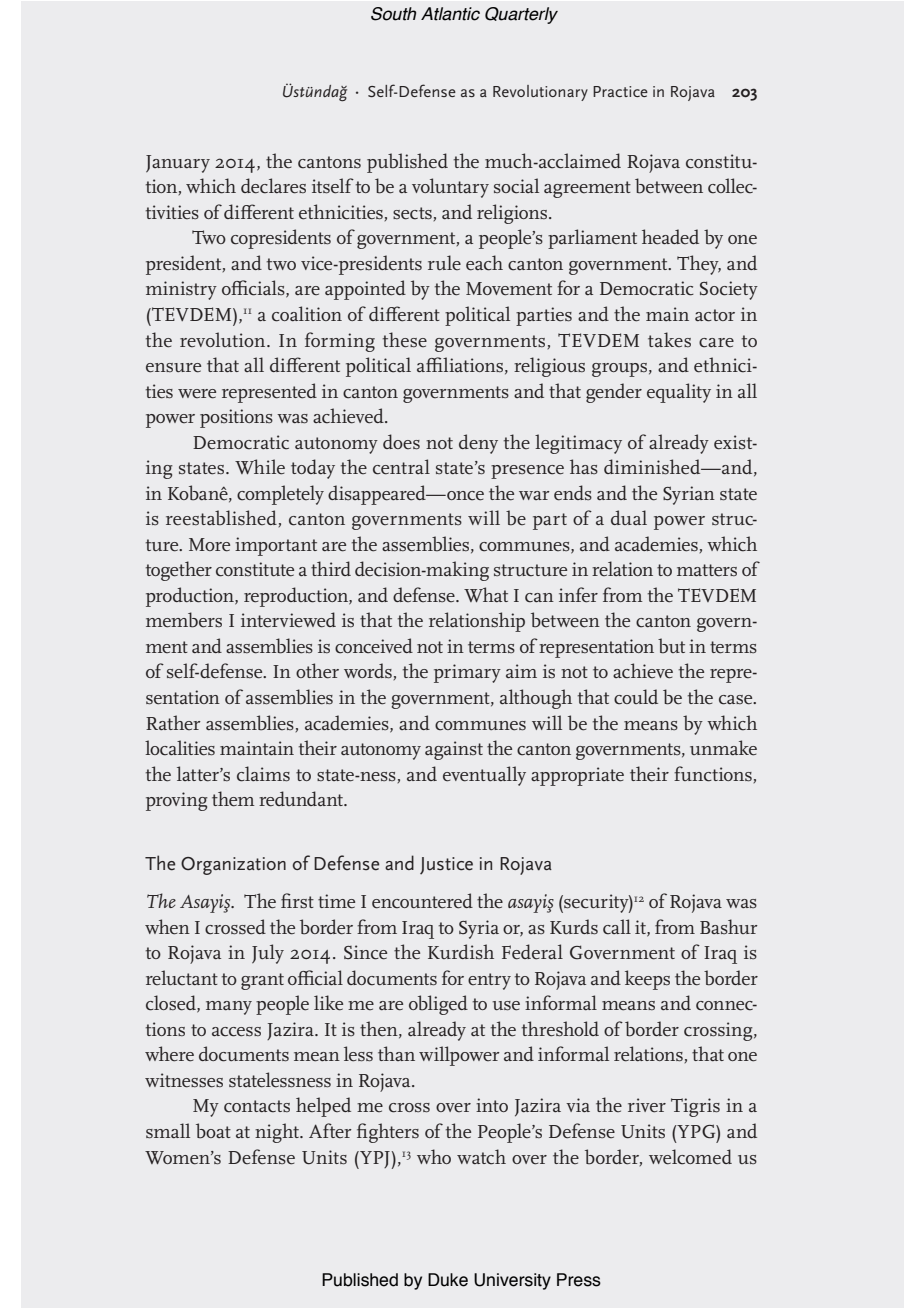 The height and width of the screenshot is (1308, 924). Describe the element at coordinates (671, 646) in the screenshot. I see `but` at that location.
